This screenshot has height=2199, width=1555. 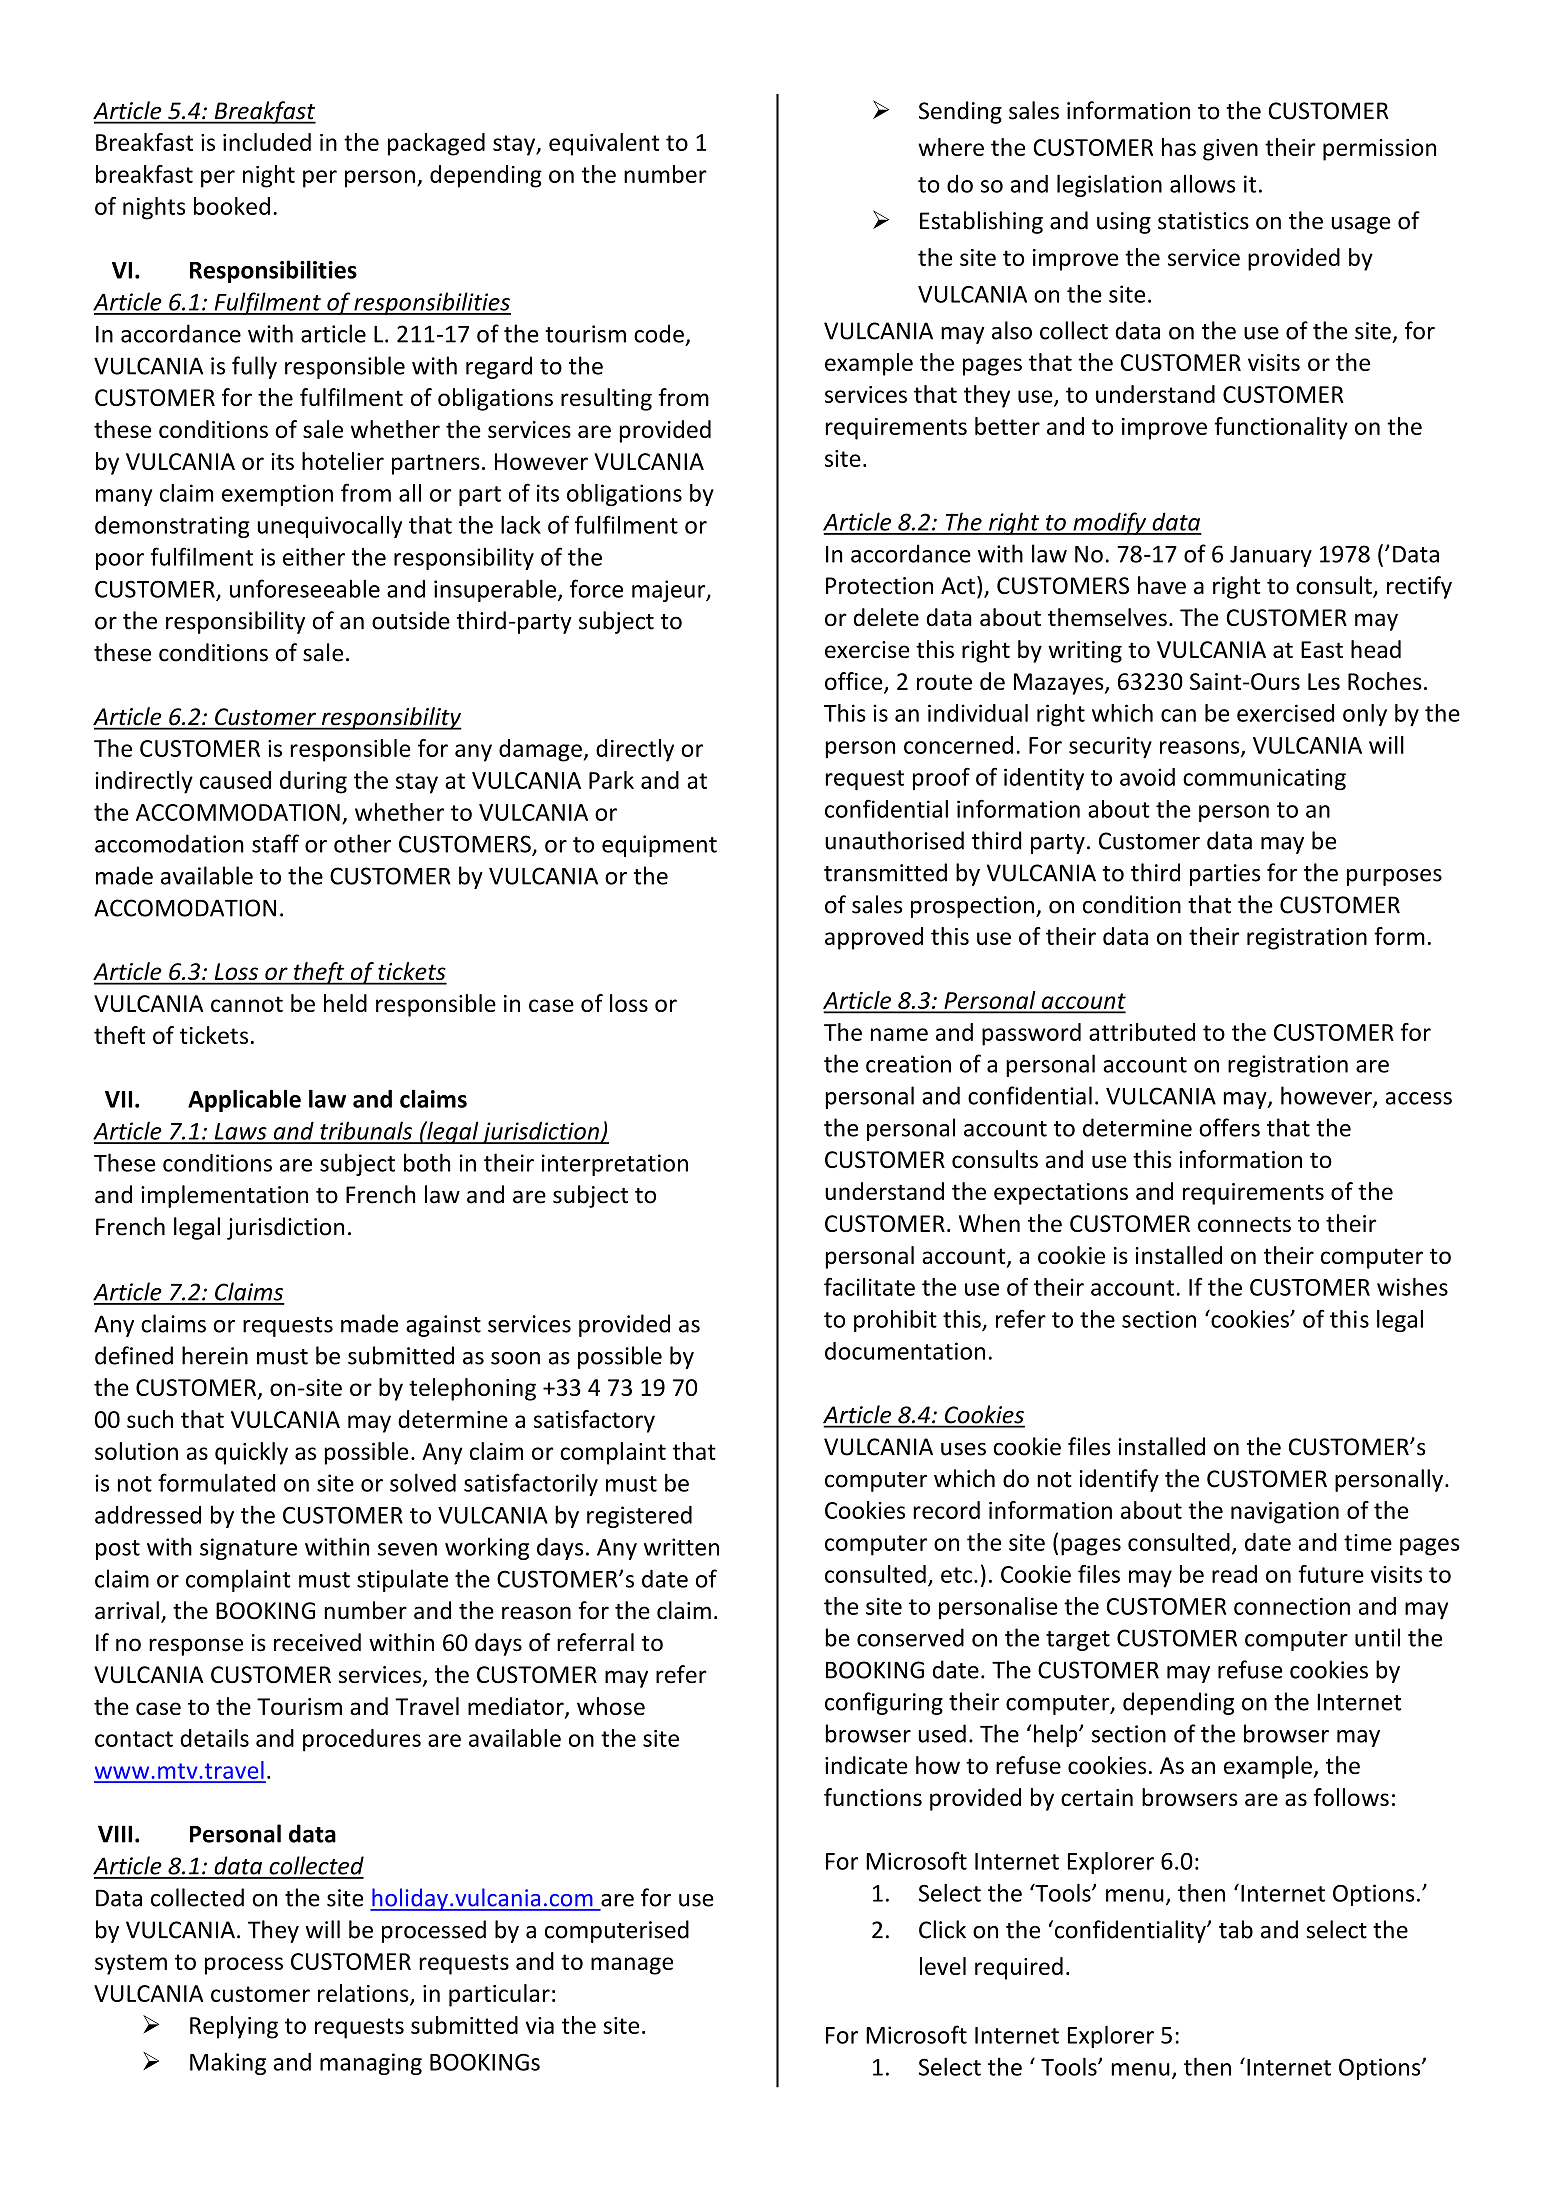 What do you see at coordinates (267, 142) in the screenshot?
I see `included` at bounding box center [267, 142].
